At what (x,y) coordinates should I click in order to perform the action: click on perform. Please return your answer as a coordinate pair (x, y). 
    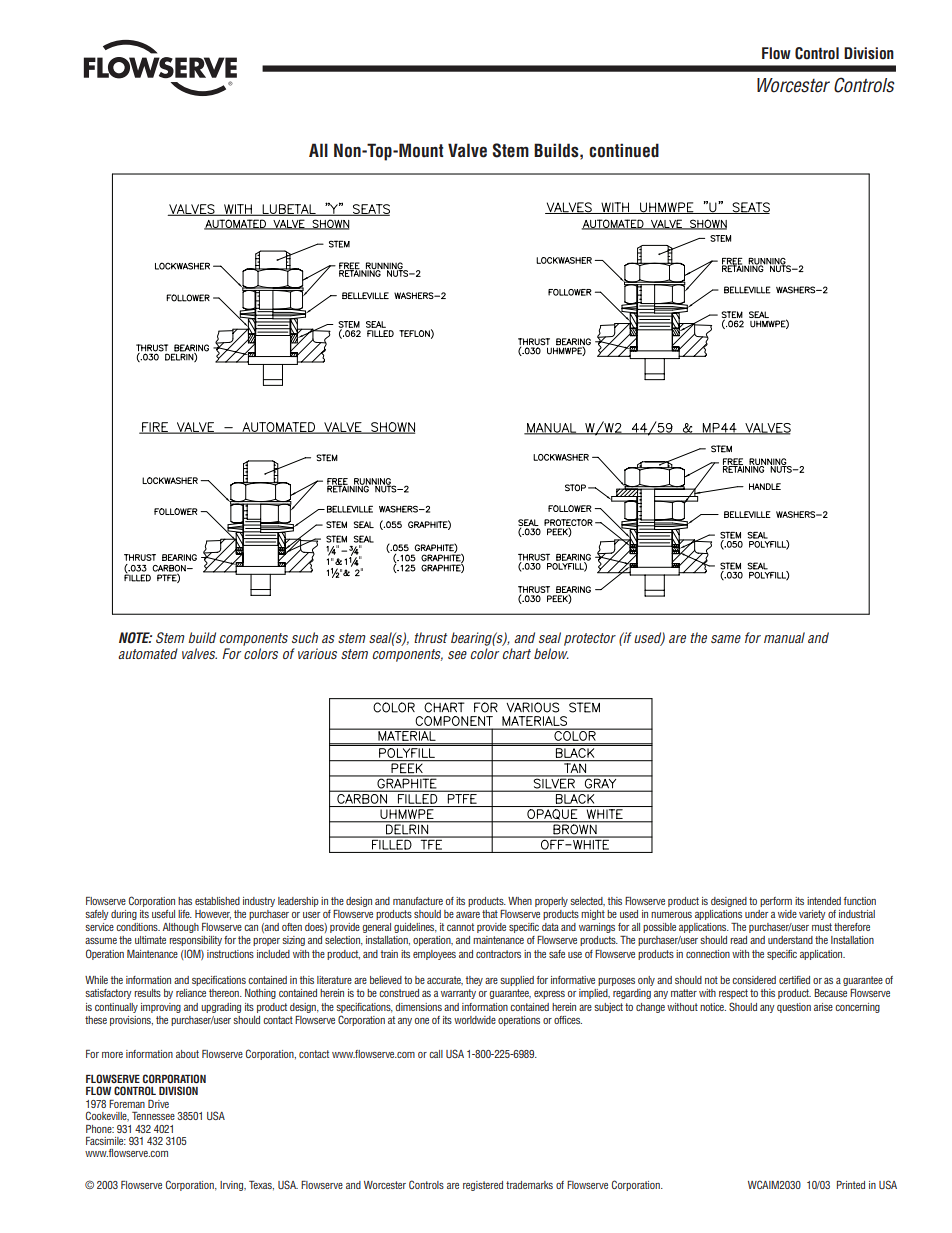
    Looking at the image, I should click on (776, 902).
